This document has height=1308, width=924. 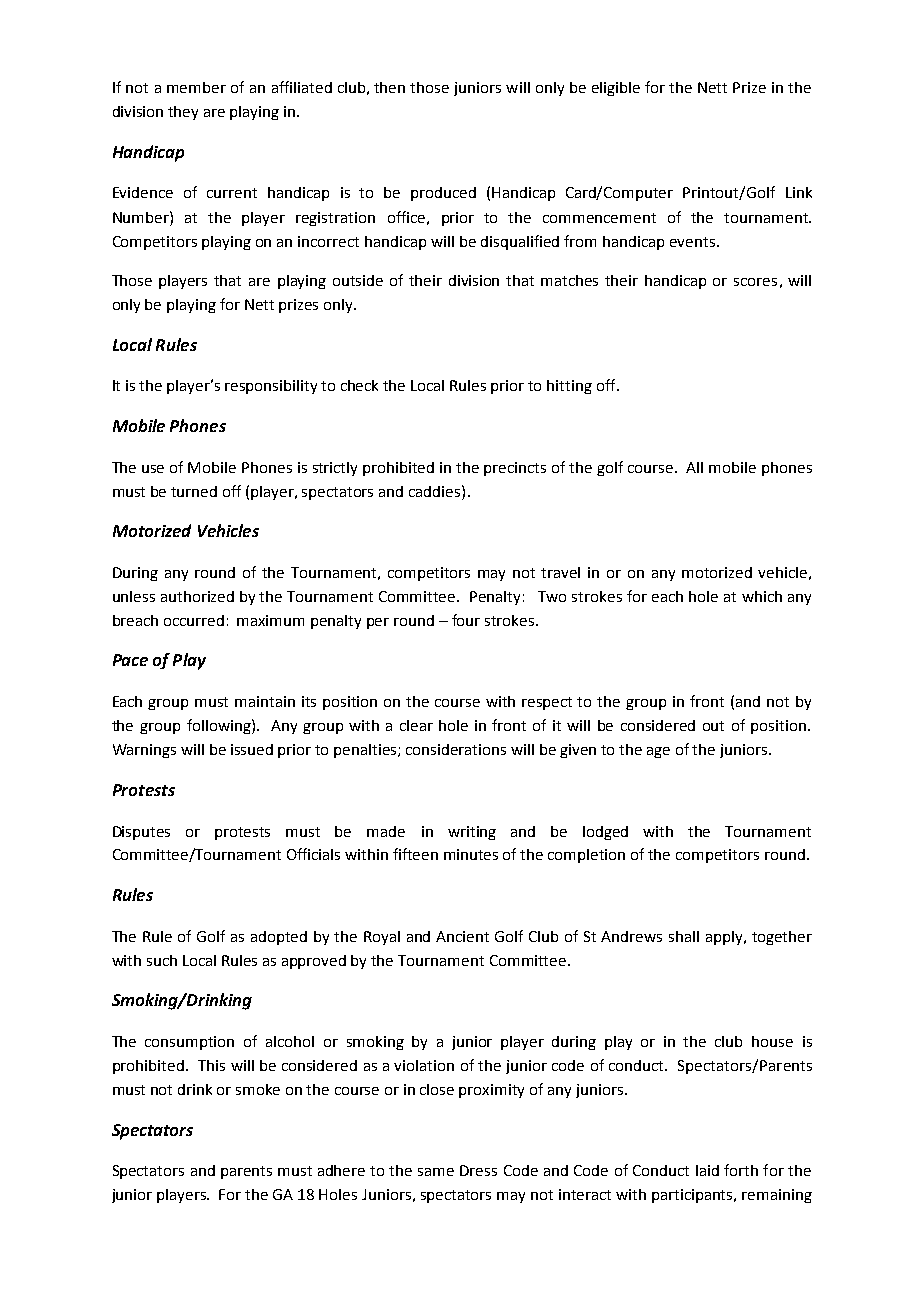 I want to click on then, so click(x=389, y=87).
